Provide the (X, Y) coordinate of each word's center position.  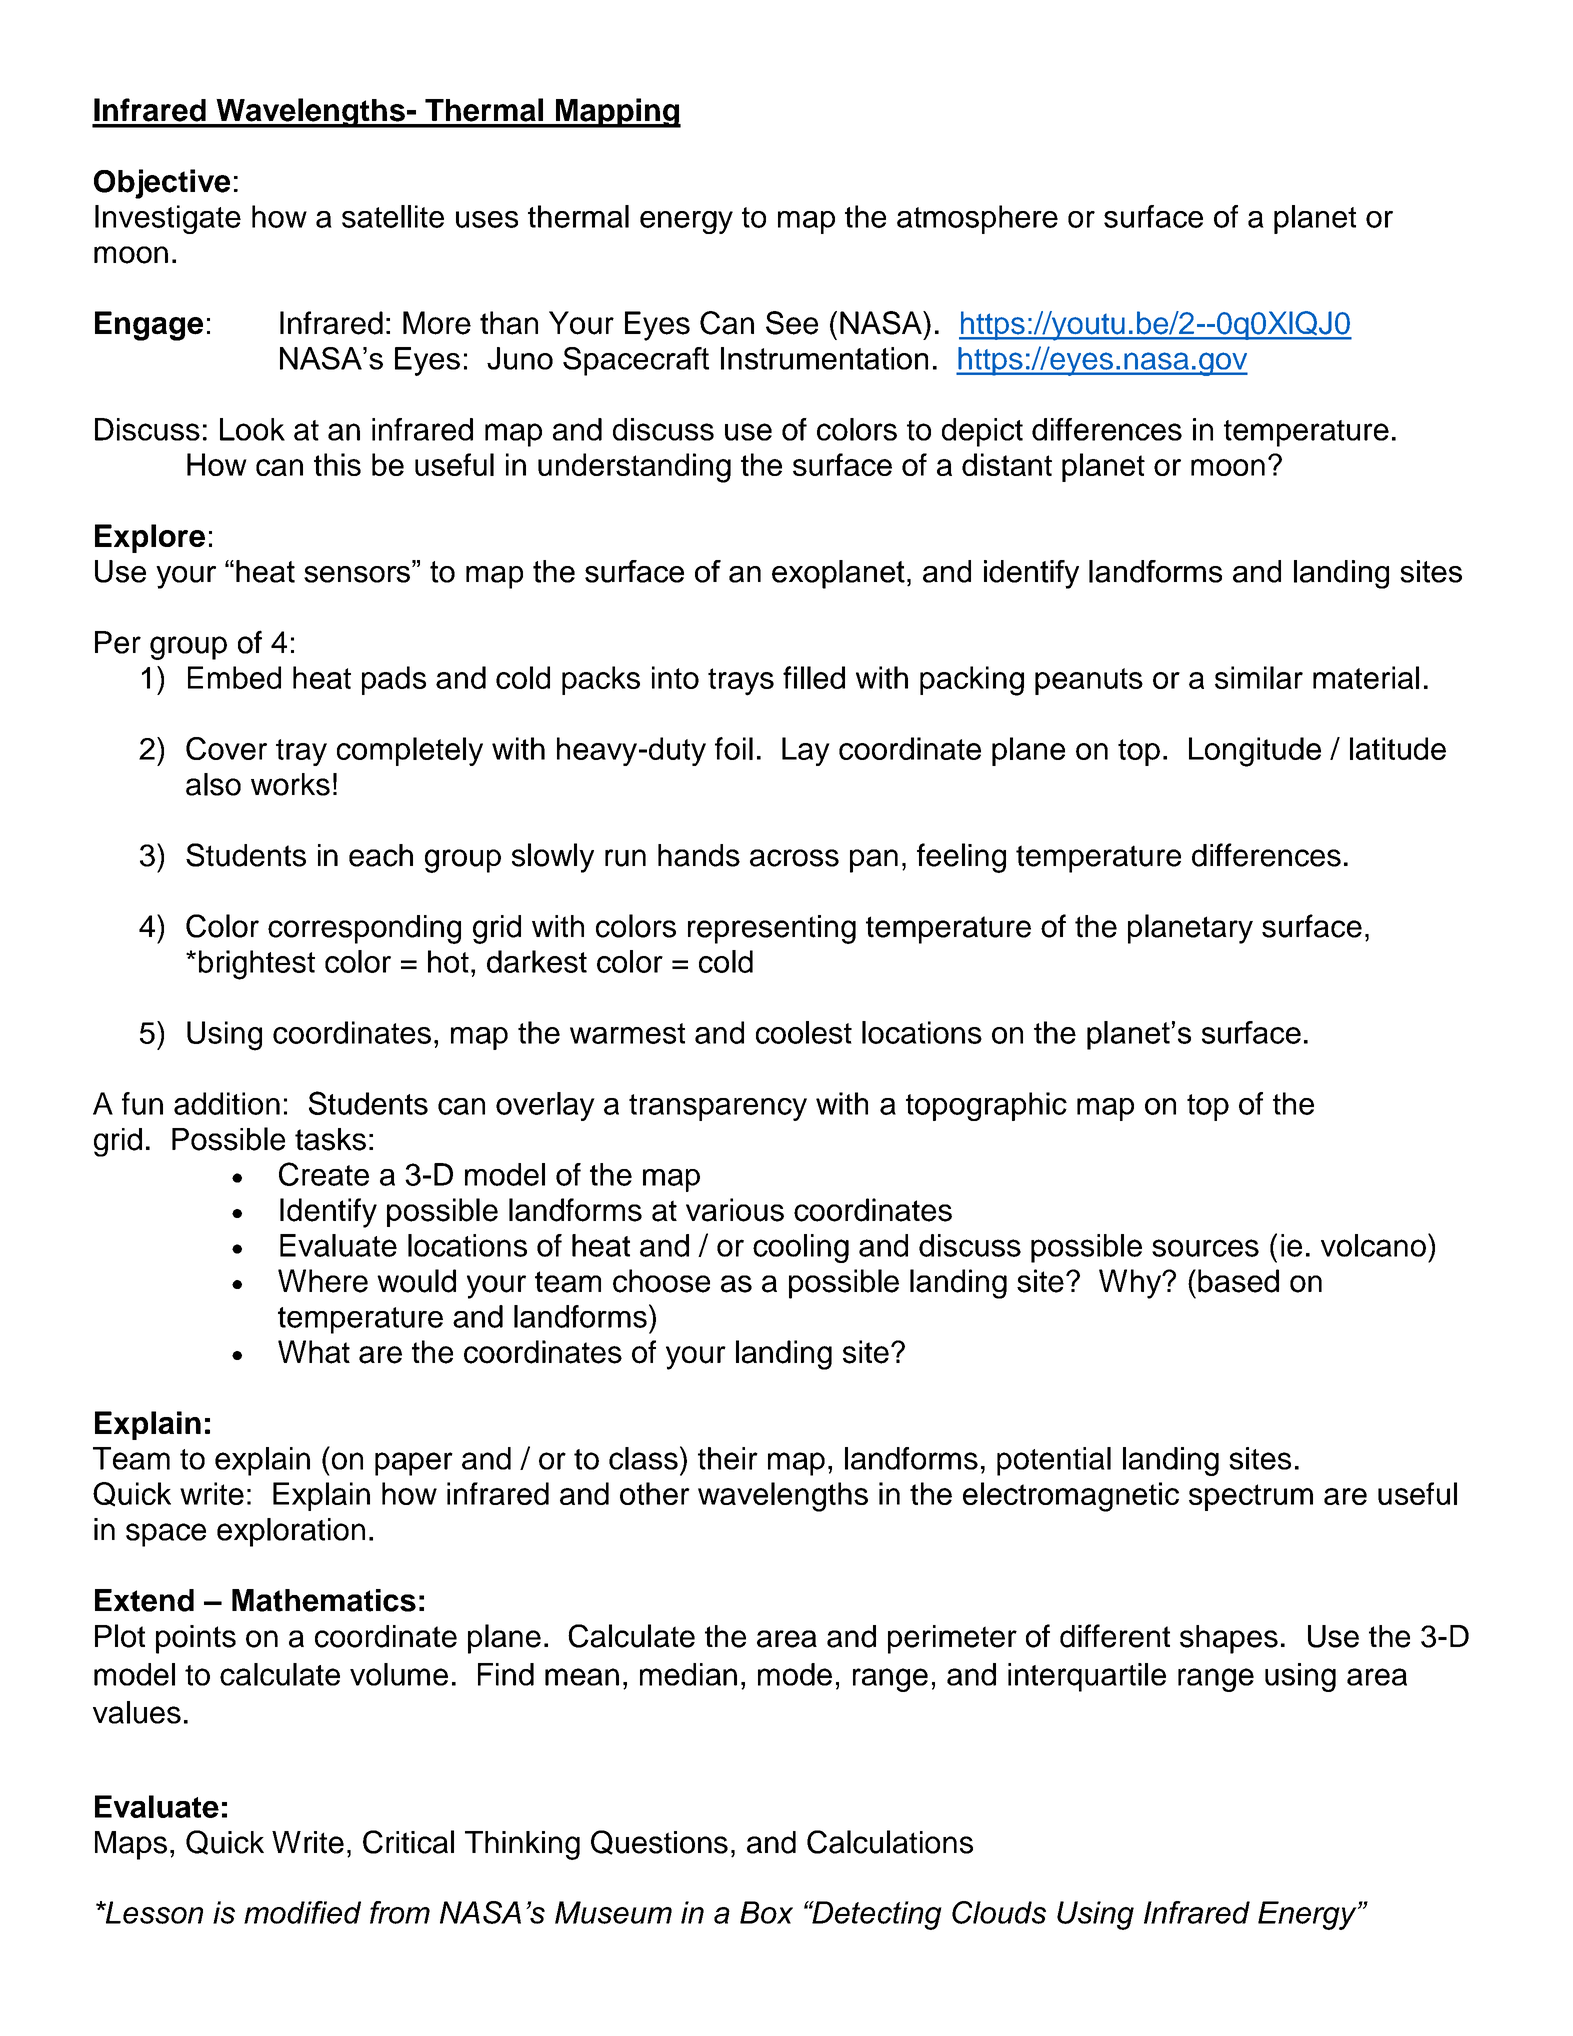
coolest (804, 1032)
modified (302, 1912)
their (728, 1458)
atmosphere (977, 219)
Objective (162, 184)
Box (766, 1912)
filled (814, 677)
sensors (357, 574)
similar (1259, 677)
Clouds (999, 1912)
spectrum (1251, 1497)
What (314, 1352)
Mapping (617, 113)
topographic (986, 1106)
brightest (257, 965)
